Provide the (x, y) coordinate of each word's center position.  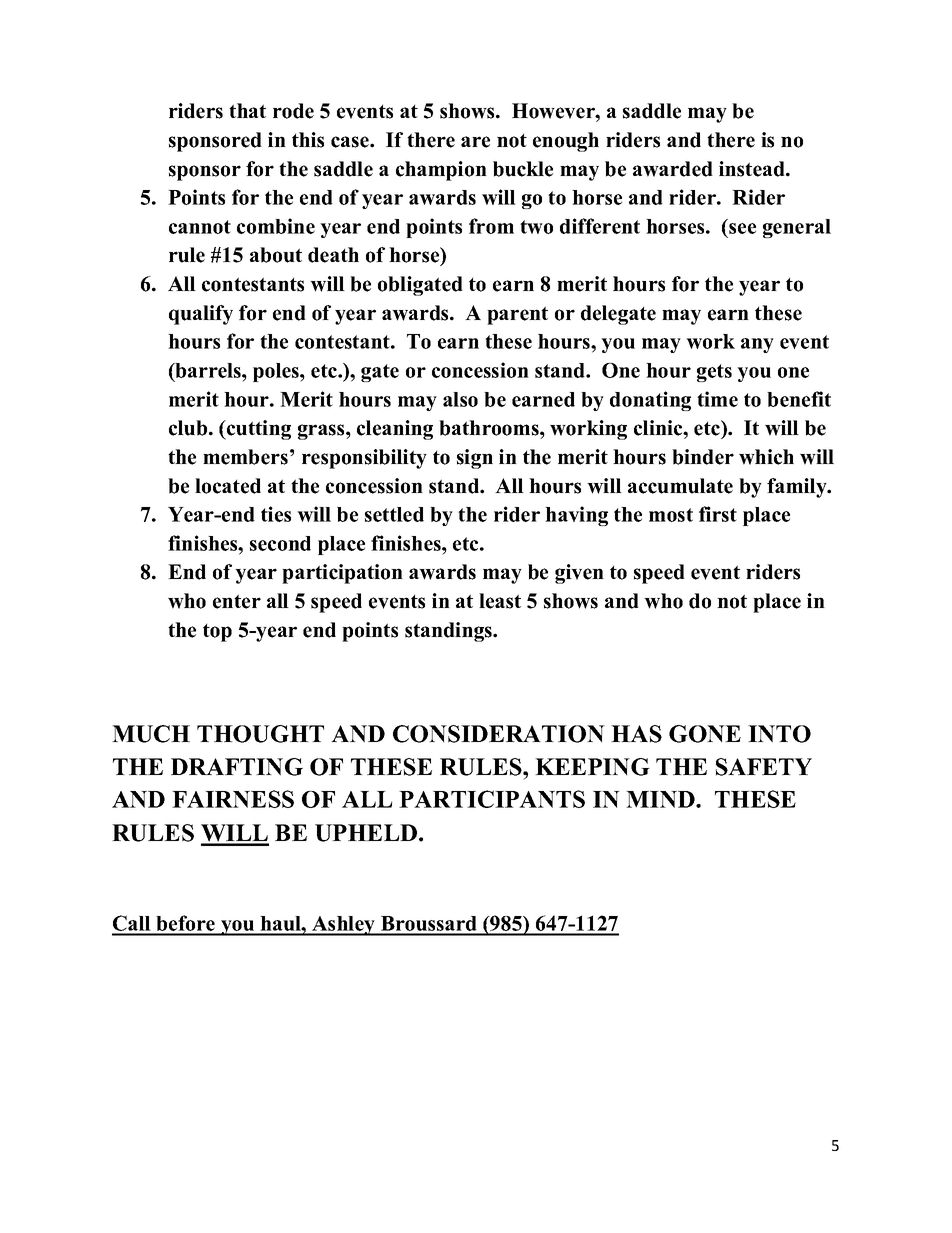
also (460, 399)
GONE (705, 734)
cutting (258, 430)
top (217, 633)
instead (753, 169)
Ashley (344, 926)
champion (441, 171)
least (500, 601)
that (247, 110)
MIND (661, 799)
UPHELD (367, 833)
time (717, 399)
